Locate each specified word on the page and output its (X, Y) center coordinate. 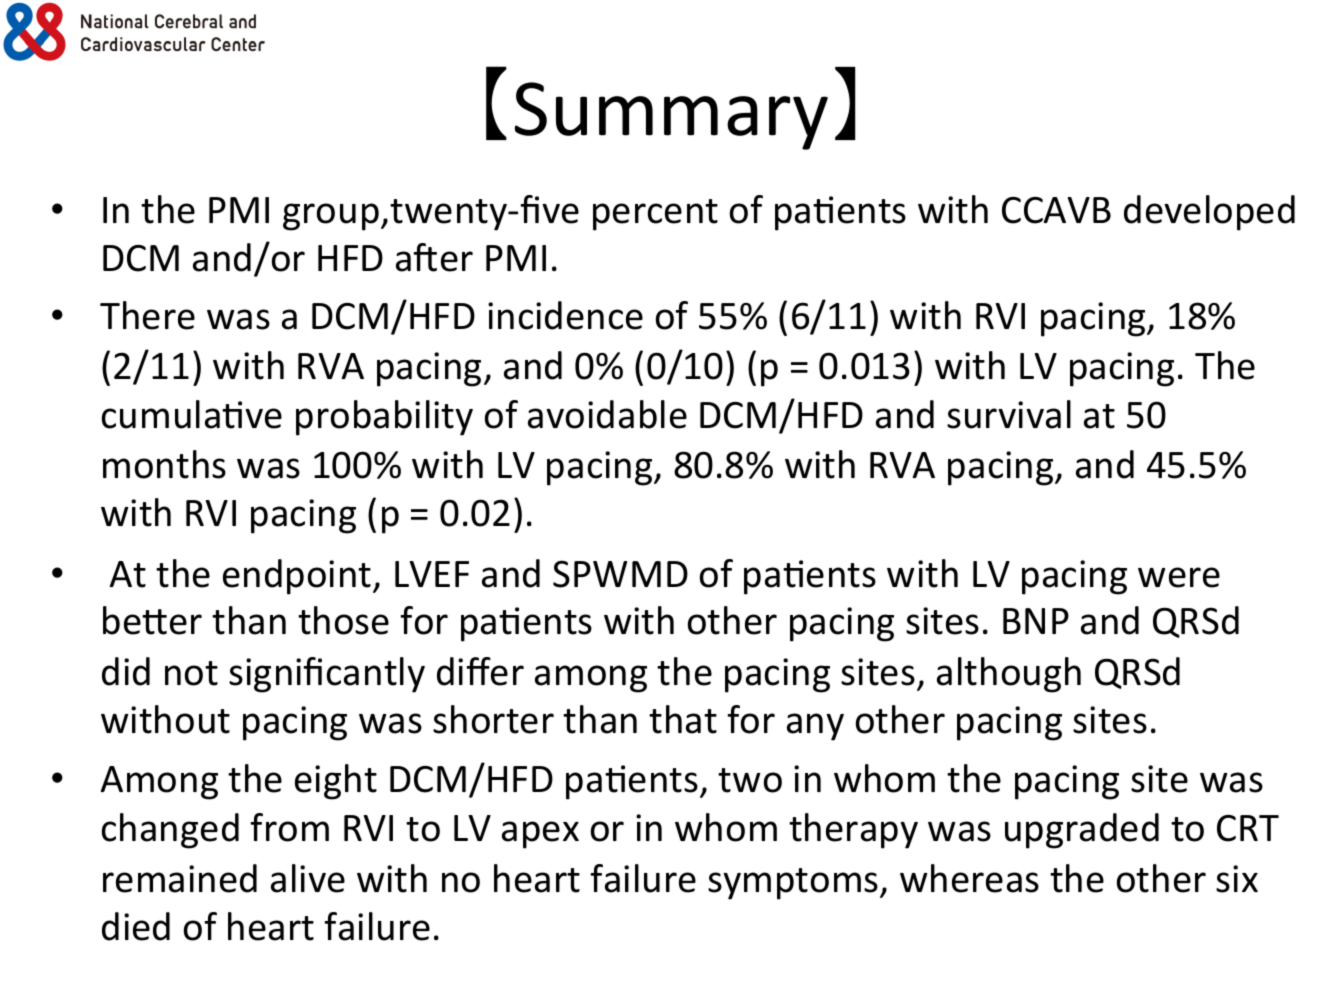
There (147, 315)
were (1179, 577)
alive (308, 878)
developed (1209, 213)
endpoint (298, 577)
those (343, 620)
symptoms (794, 884)
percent (655, 215)
